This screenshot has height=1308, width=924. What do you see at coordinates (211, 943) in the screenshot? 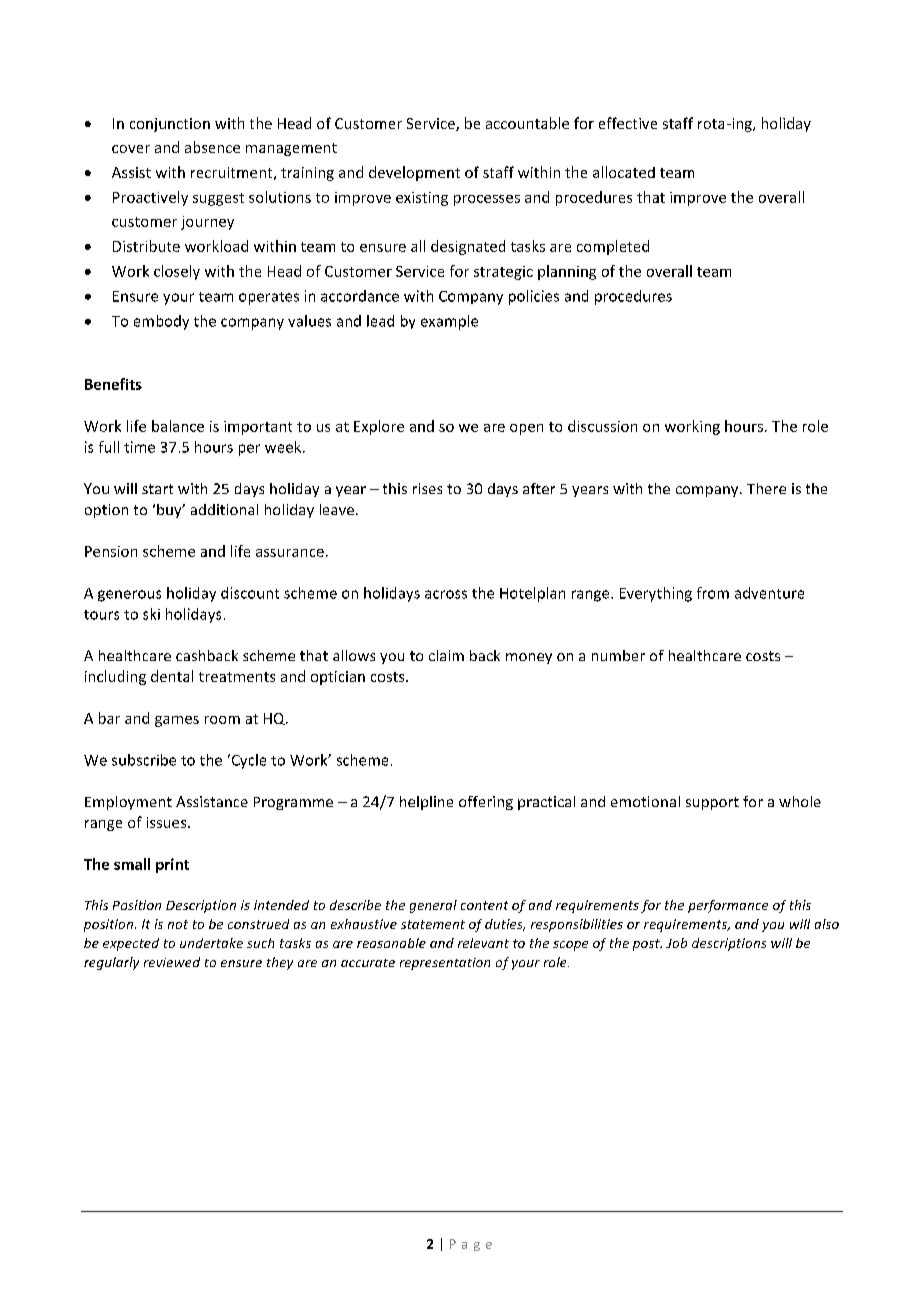
I see `undertake` at bounding box center [211, 943].
